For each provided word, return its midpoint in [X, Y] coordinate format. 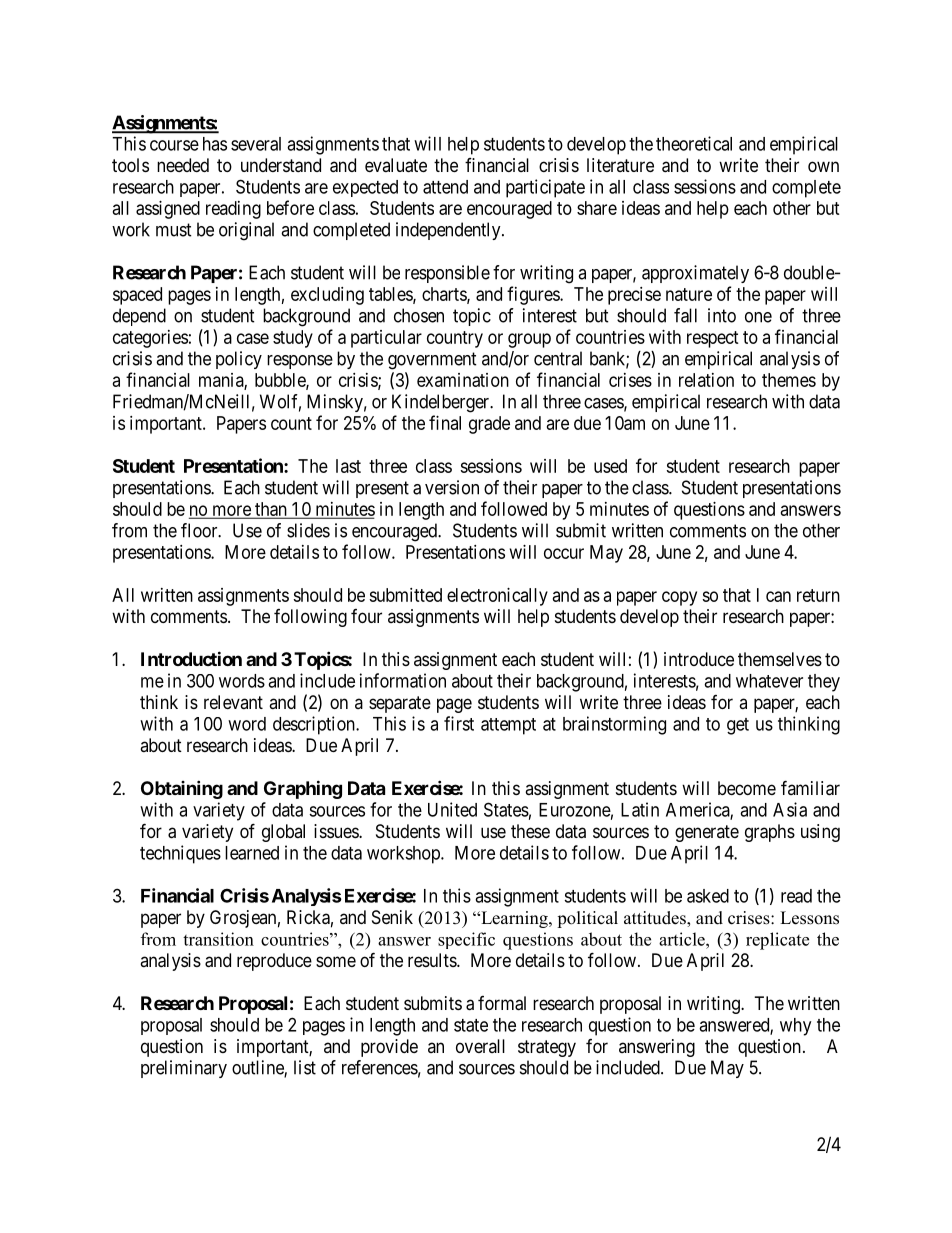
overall [480, 1046]
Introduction [191, 658]
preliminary [184, 1069]
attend [445, 187]
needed [183, 165]
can [778, 596]
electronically [497, 597]
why [795, 1027]
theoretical [694, 143]
